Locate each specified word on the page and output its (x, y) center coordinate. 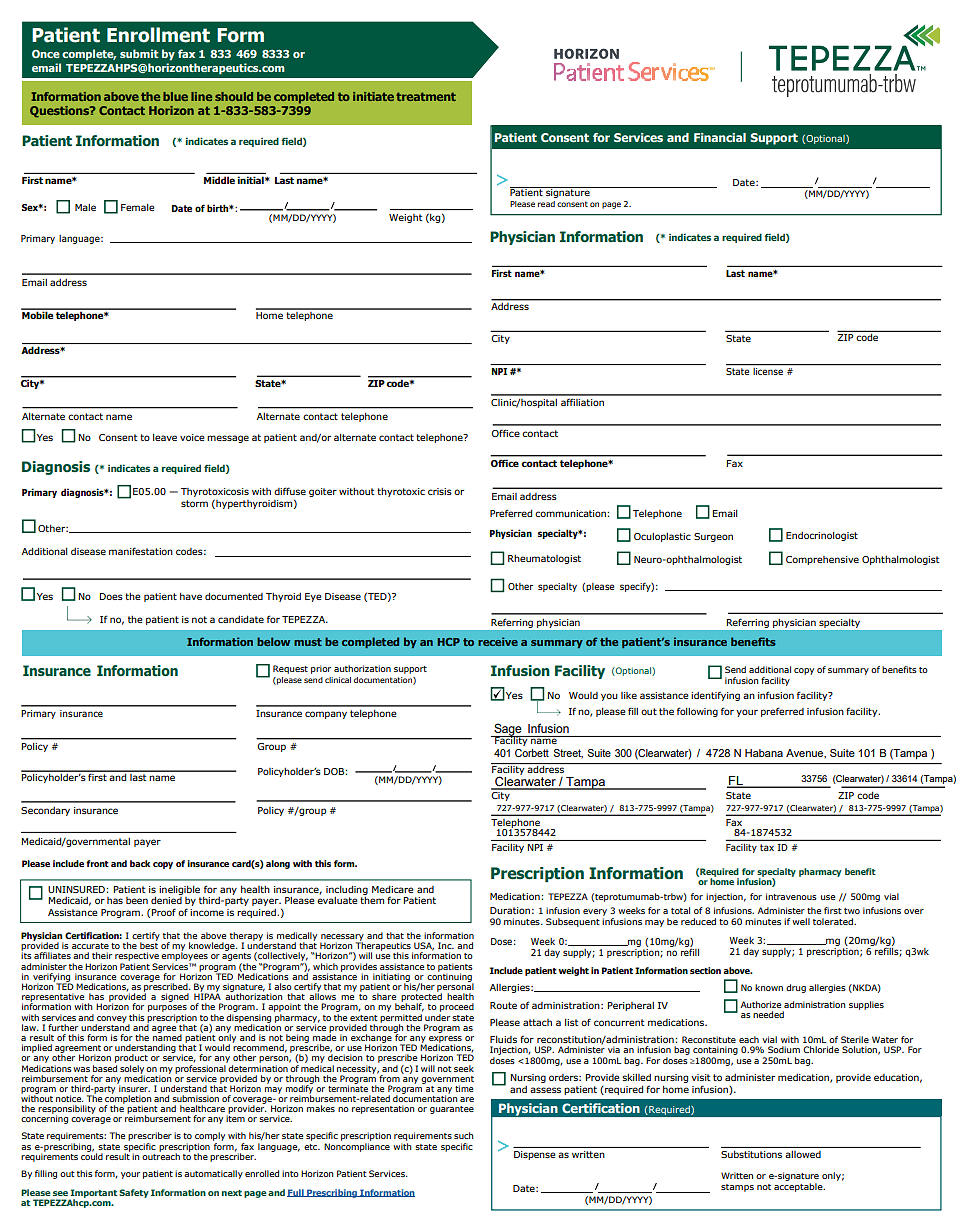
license (768, 370)
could (92, 1155)
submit (139, 53)
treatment (426, 96)
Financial (720, 137)
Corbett (532, 753)
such (463, 1135)
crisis (440, 491)
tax (767, 847)
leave (165, 437)
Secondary (45, 811)
